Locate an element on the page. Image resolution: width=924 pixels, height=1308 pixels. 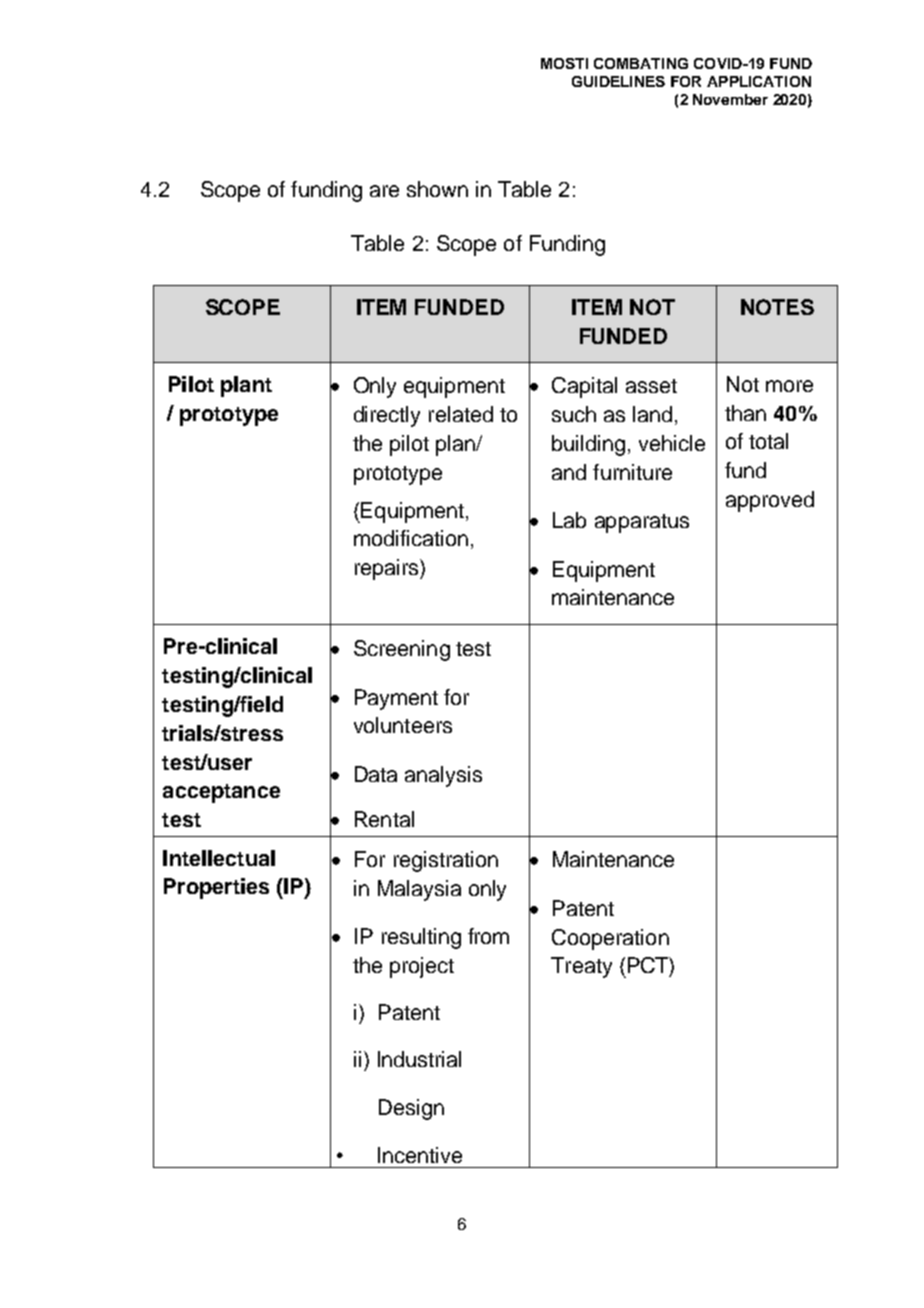
Design is located at coordinates (411, 1109).
